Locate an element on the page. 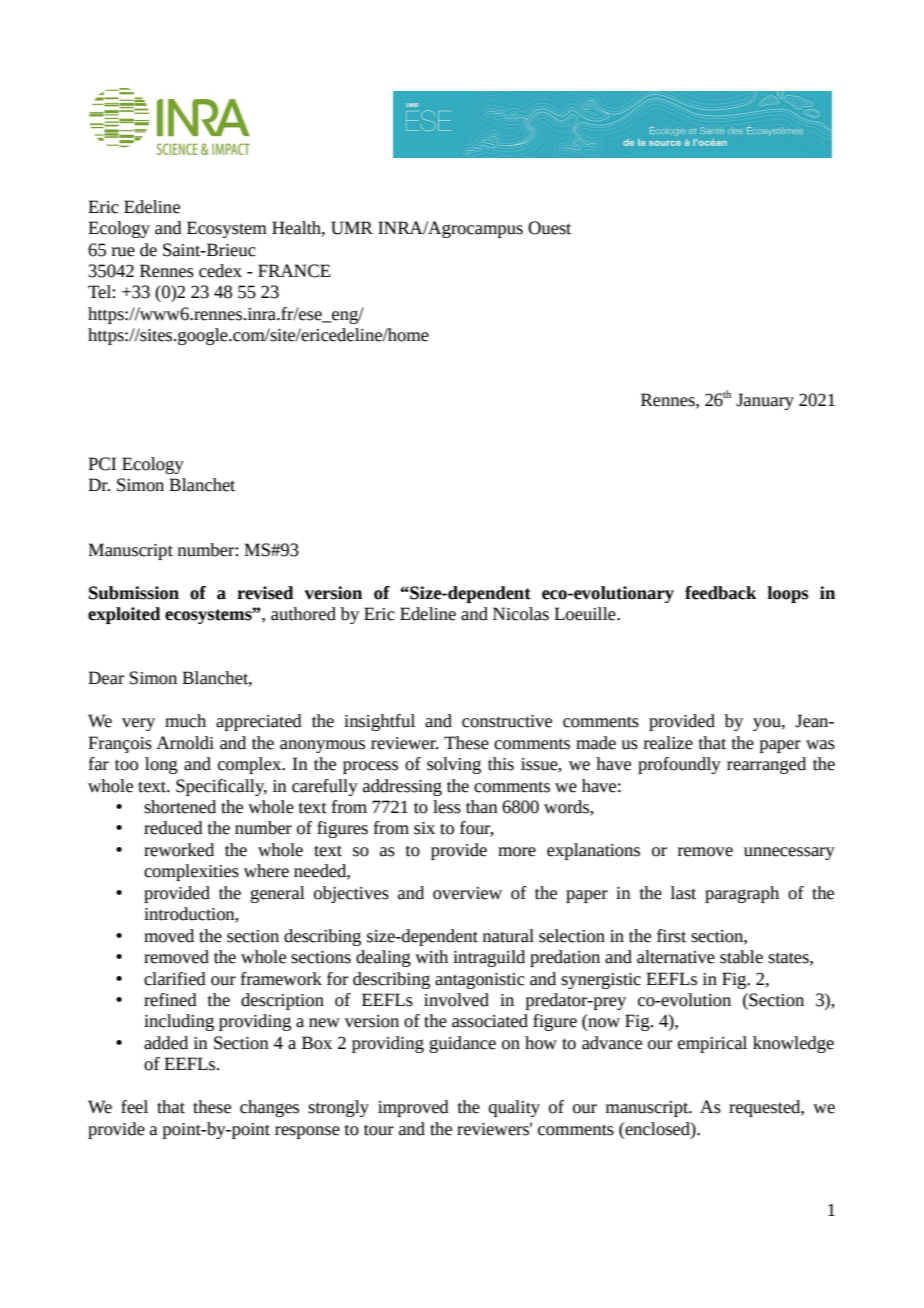 The width and height of the image is (924, 1308). feel is located at coordinates (134, 1107).
